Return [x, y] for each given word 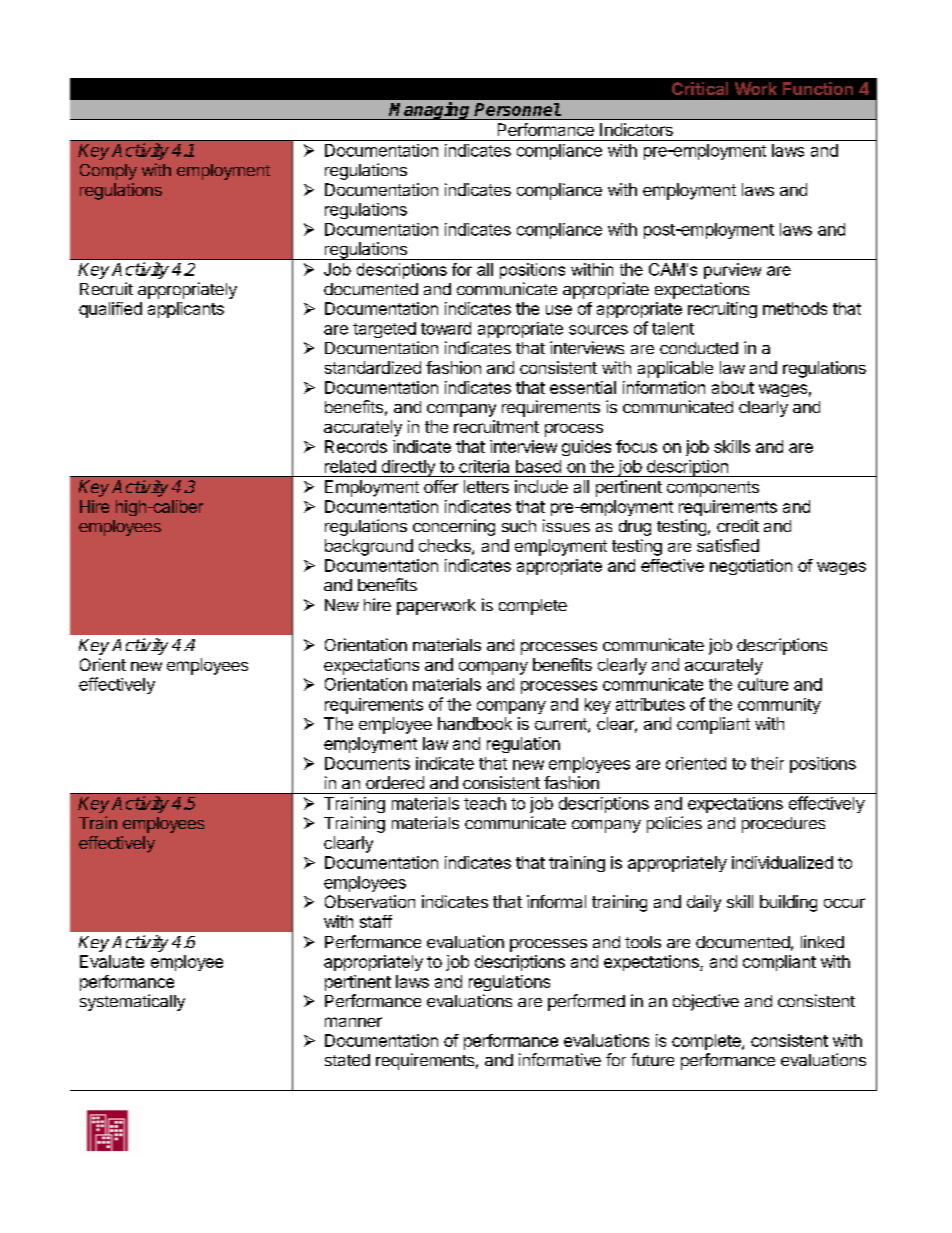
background [369, 547]
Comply [108, 172]
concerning [454, 527]
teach [485, 803]
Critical [700, 88]
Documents [367, 763]
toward [446, 328]
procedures [783, 825]
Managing [430, 111]
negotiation [751, 567]
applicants [186, 310]
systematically [132, 1002]
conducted [699, 348]
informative [560, 1059]
